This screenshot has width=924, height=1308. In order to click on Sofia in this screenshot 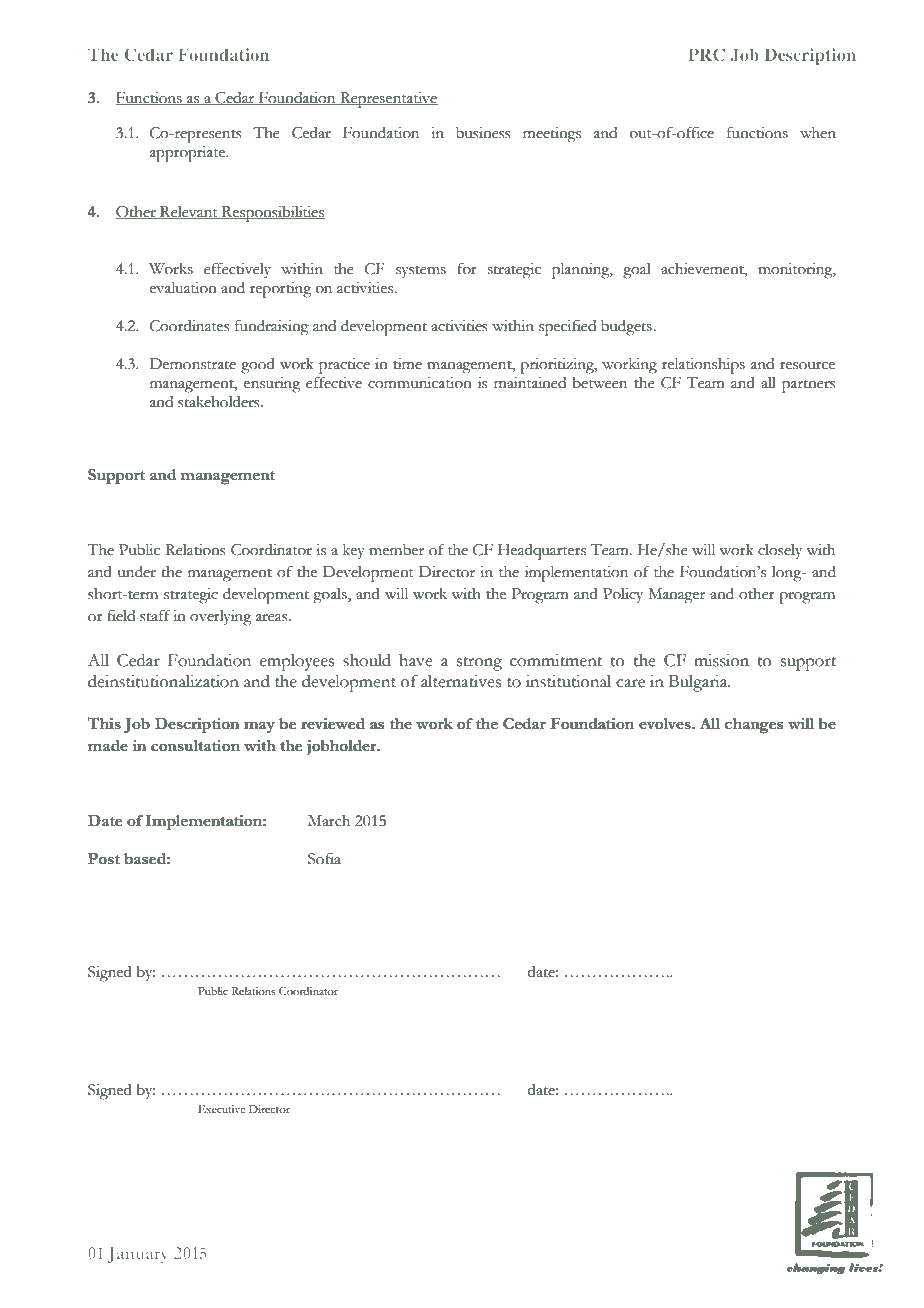, I will do `click(324, 858)`.
